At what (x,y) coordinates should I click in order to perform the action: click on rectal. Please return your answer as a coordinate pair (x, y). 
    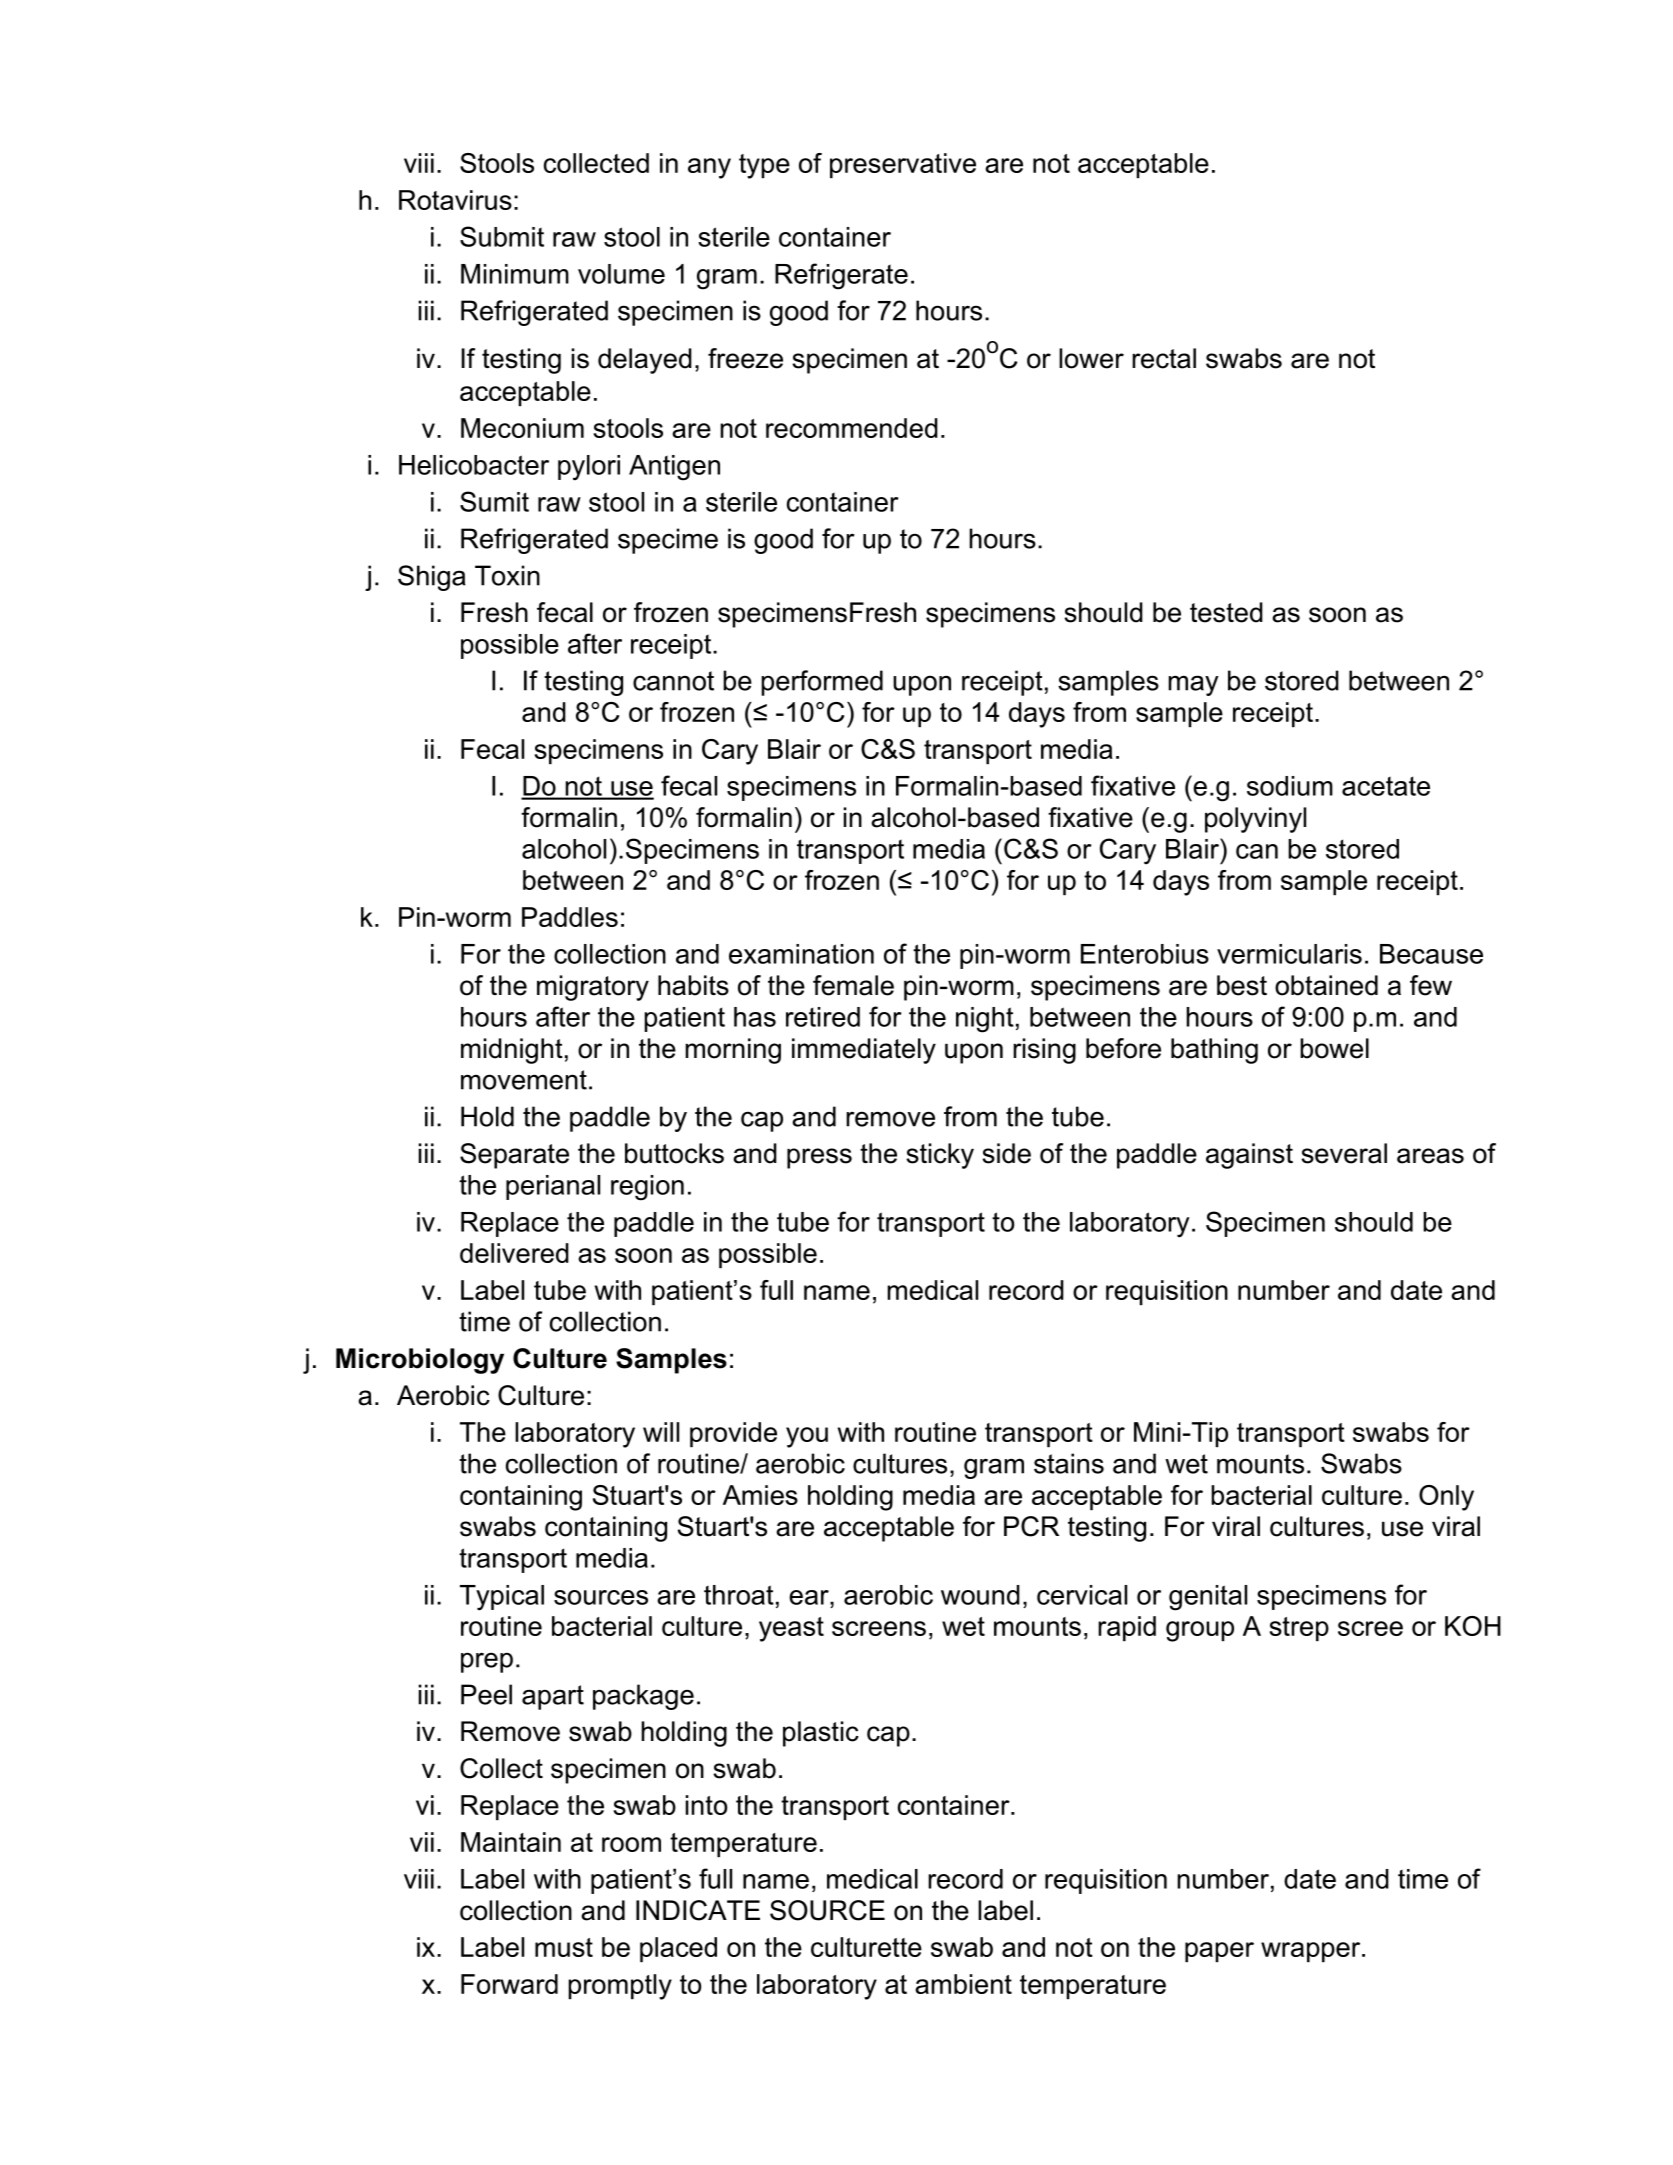
    Looking at the image, I should click on (1164, 358).
